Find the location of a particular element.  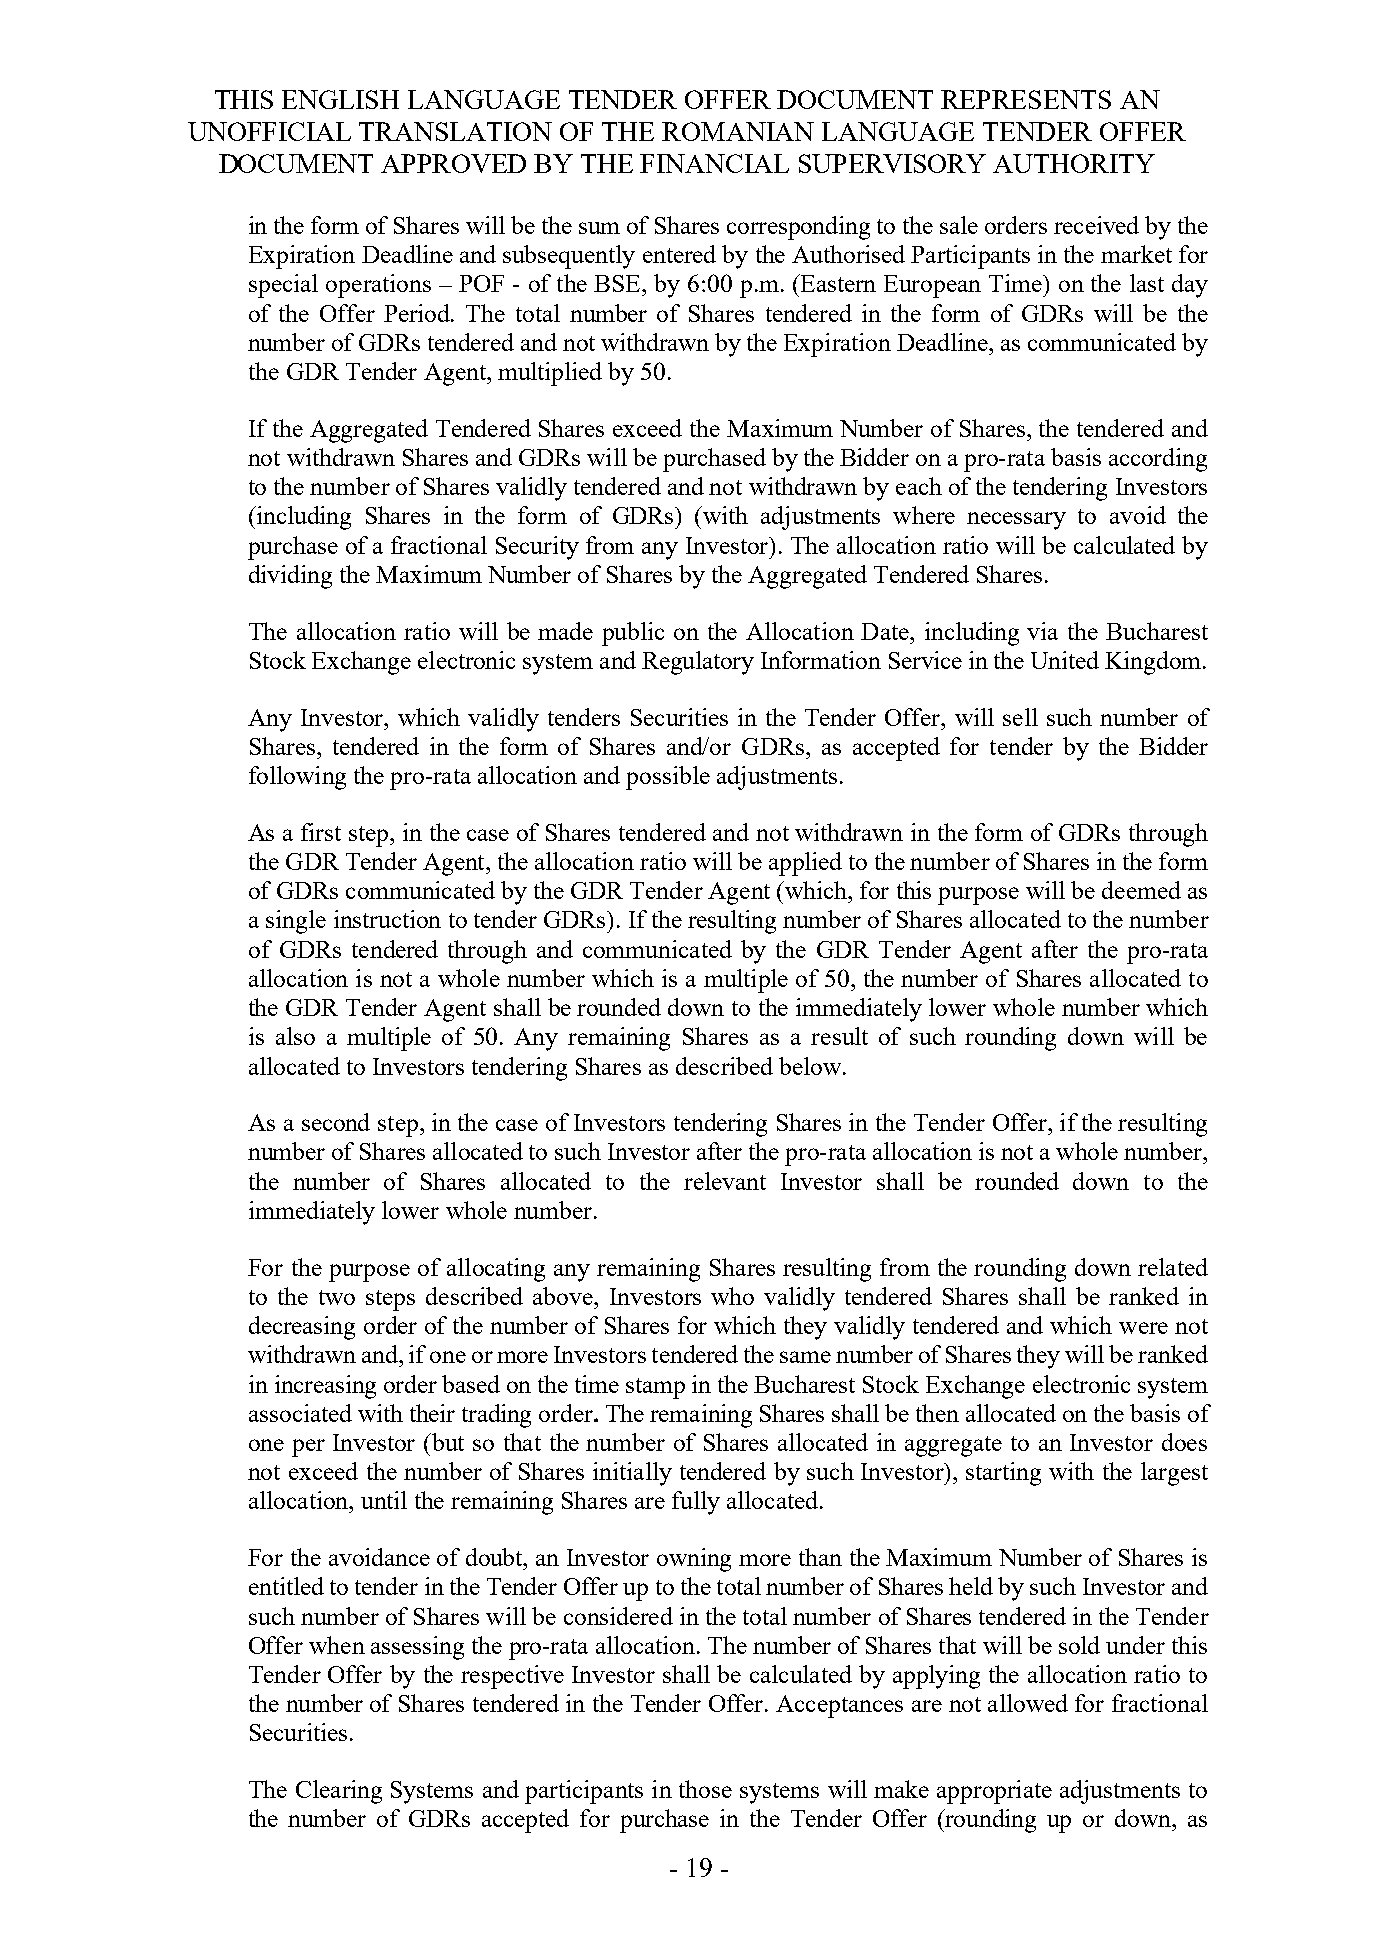

first is located at coordinates (321, 832).
